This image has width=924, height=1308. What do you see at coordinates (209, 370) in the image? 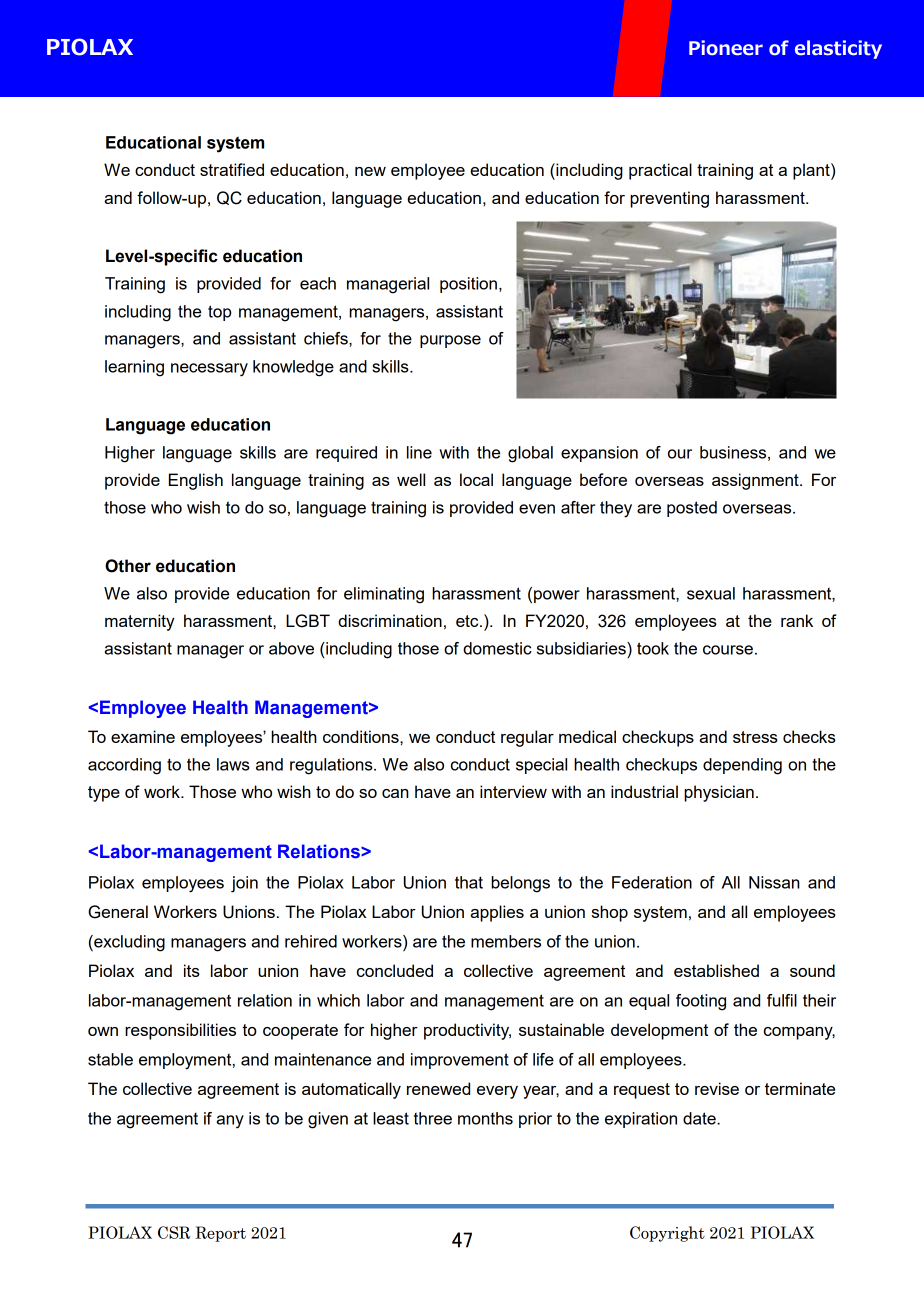
I see `necessary` at bounding box center [209, 370].
